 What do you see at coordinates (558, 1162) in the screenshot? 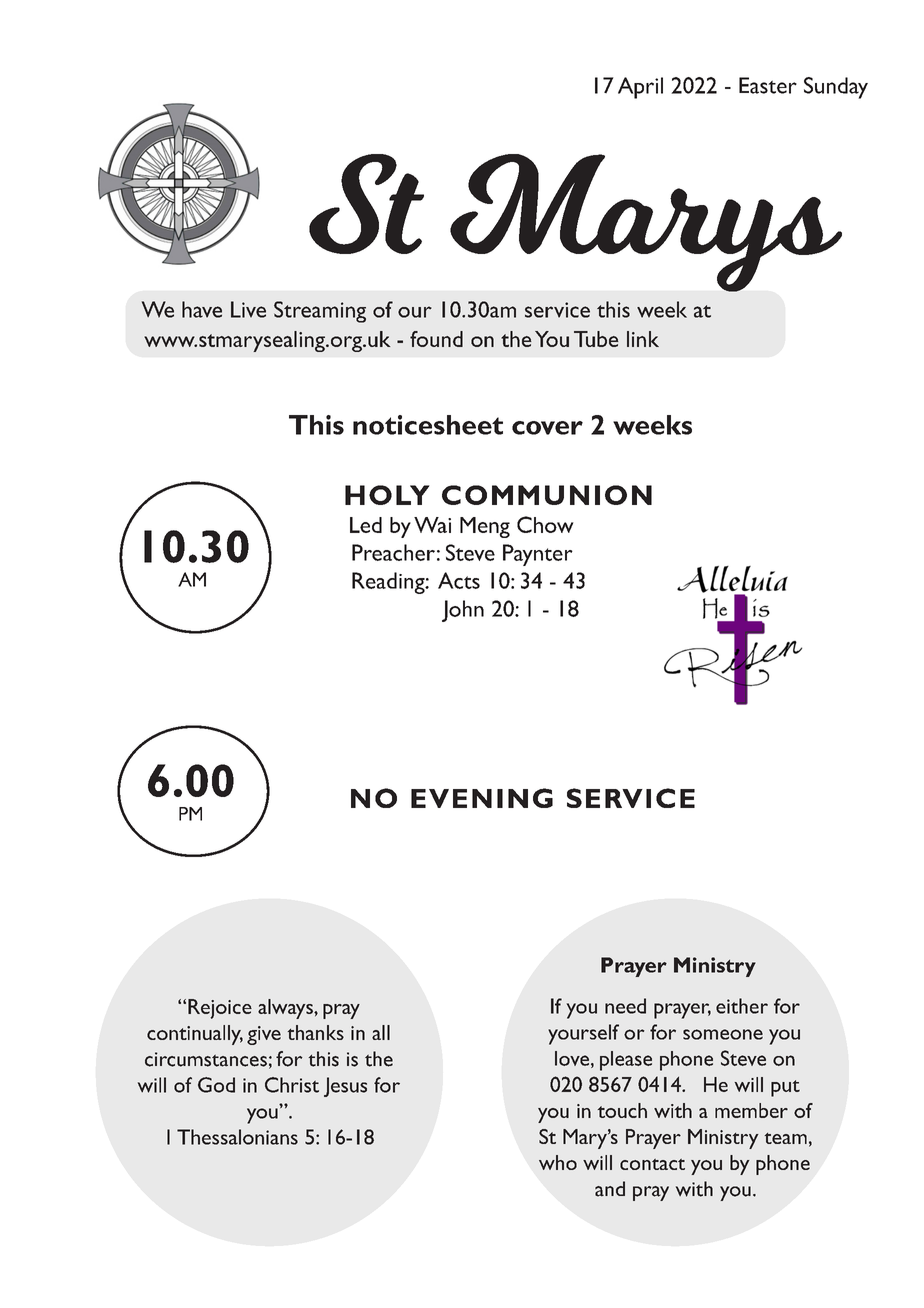
I see `who` at bounding box center [558, 1162].
